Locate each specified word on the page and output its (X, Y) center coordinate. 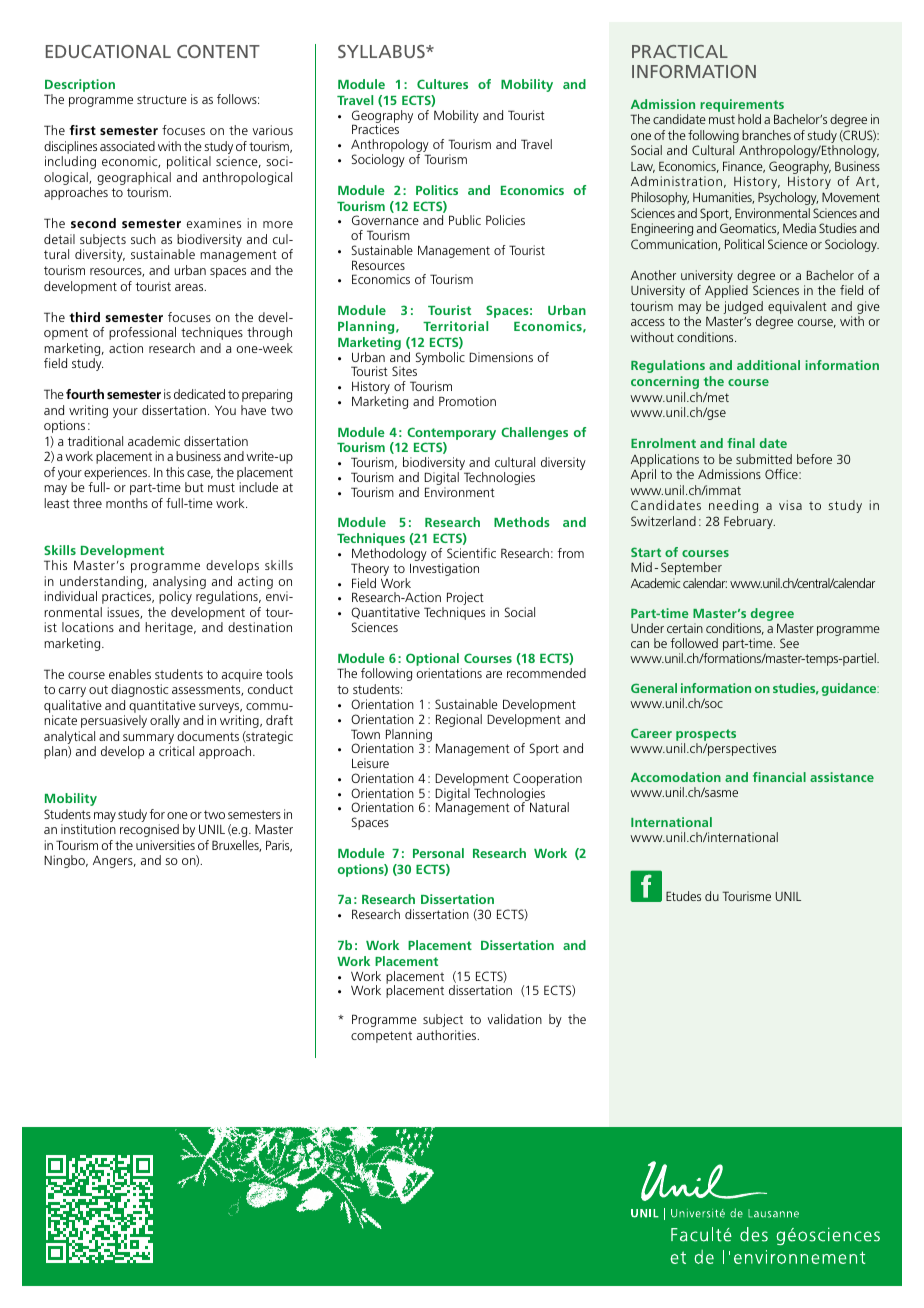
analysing (179, 582)
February (749, 522)
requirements (742, 107)
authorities (448, 1035)
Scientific (471, 553)
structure (162, 99)
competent (381, 1037)
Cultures (442, 84)
